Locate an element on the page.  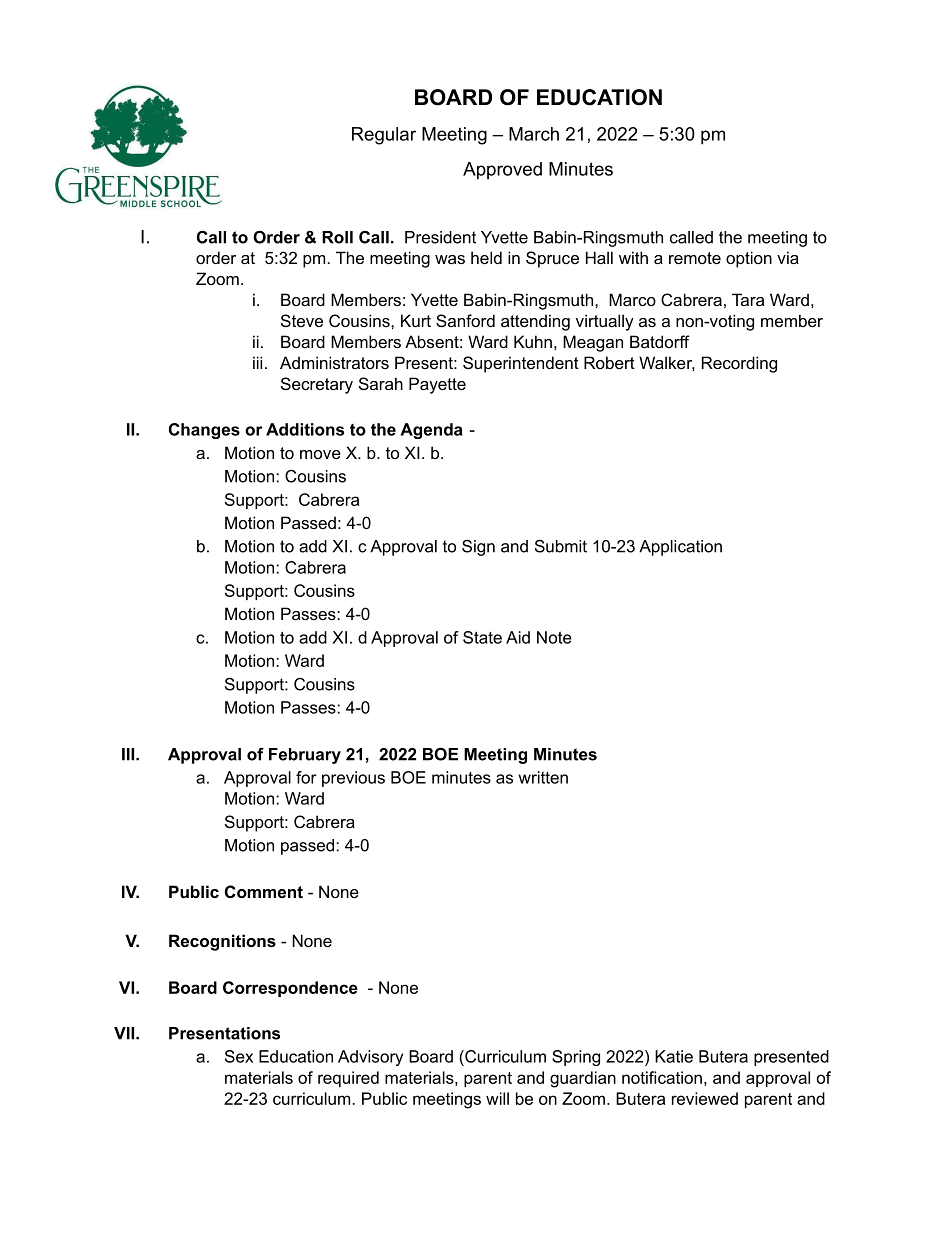
Application is located at coordinates (680, 548).
